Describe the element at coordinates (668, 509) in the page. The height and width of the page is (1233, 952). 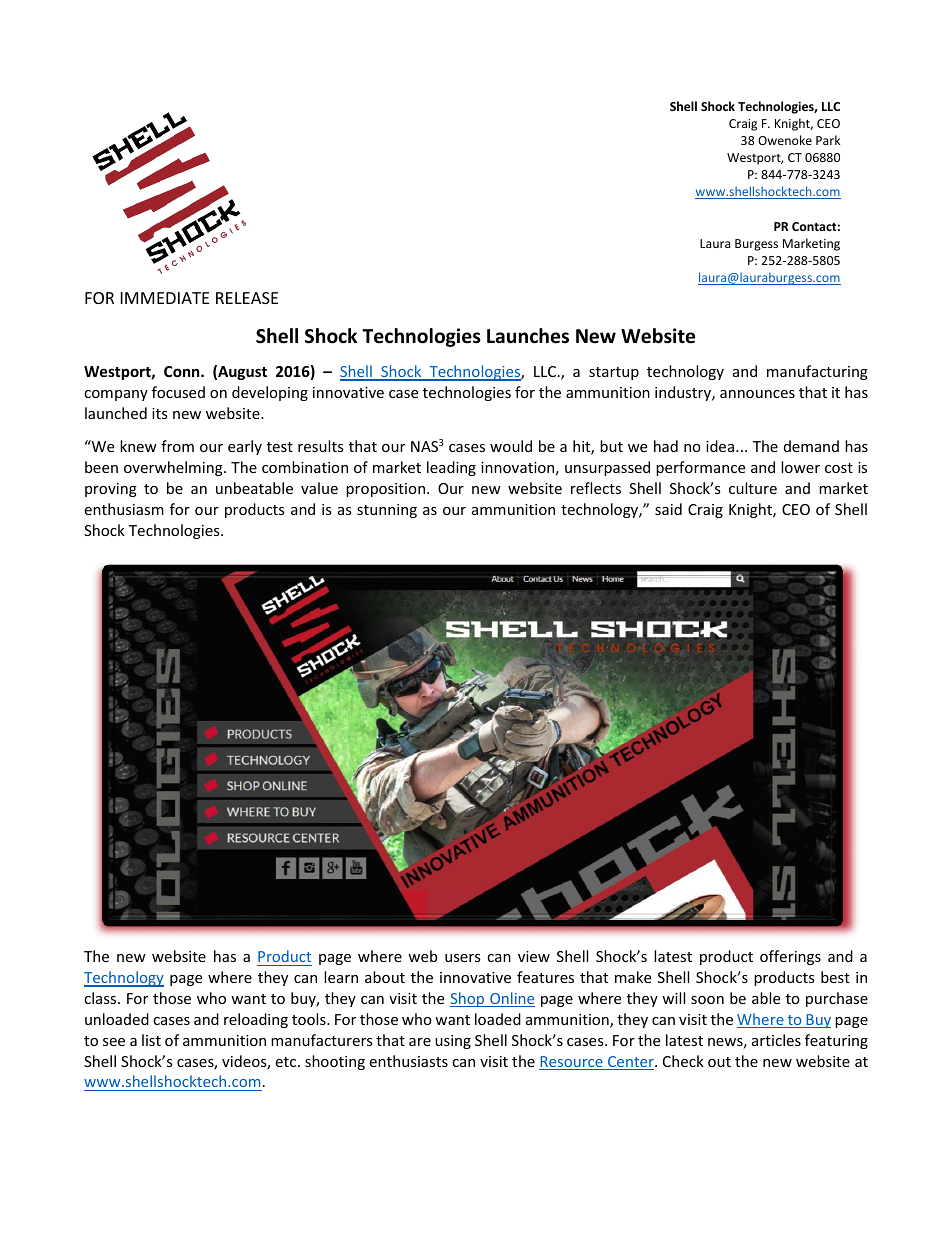
I see `said` at that location.
